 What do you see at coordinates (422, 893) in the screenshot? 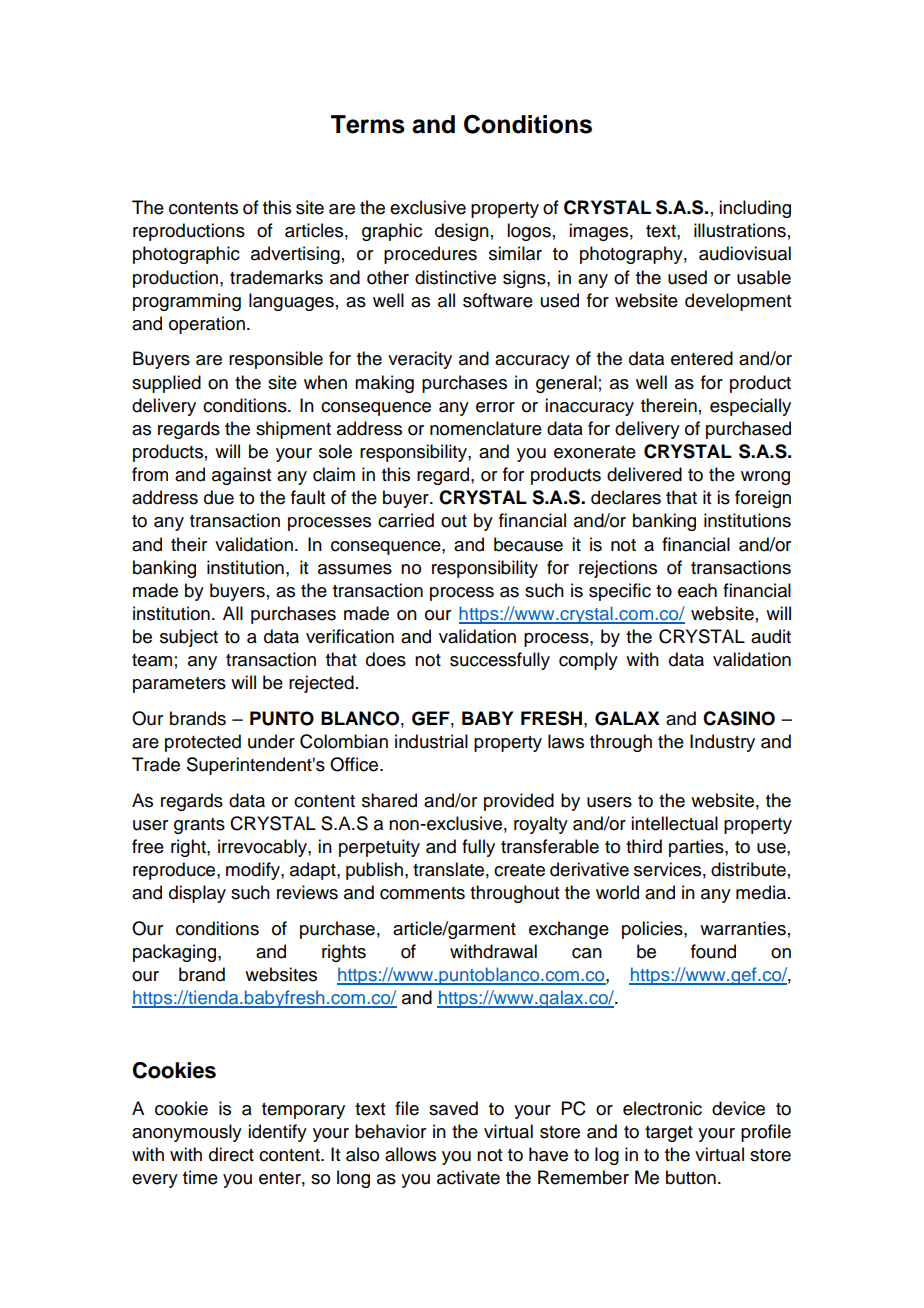
I see `comments` at bounding box center [422, 893].
